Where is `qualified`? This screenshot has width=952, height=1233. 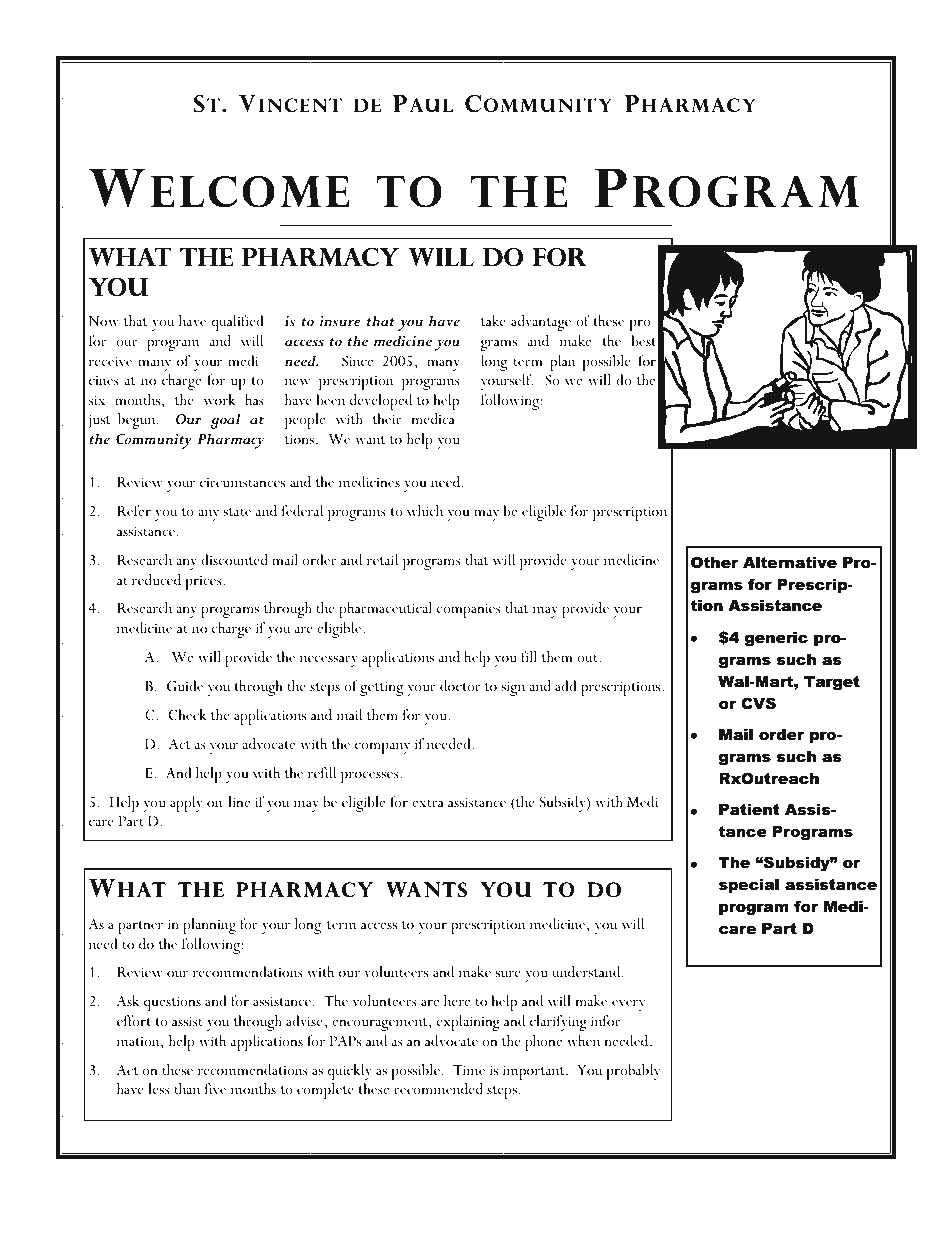 qualified is located at coordinates (237, 323).
